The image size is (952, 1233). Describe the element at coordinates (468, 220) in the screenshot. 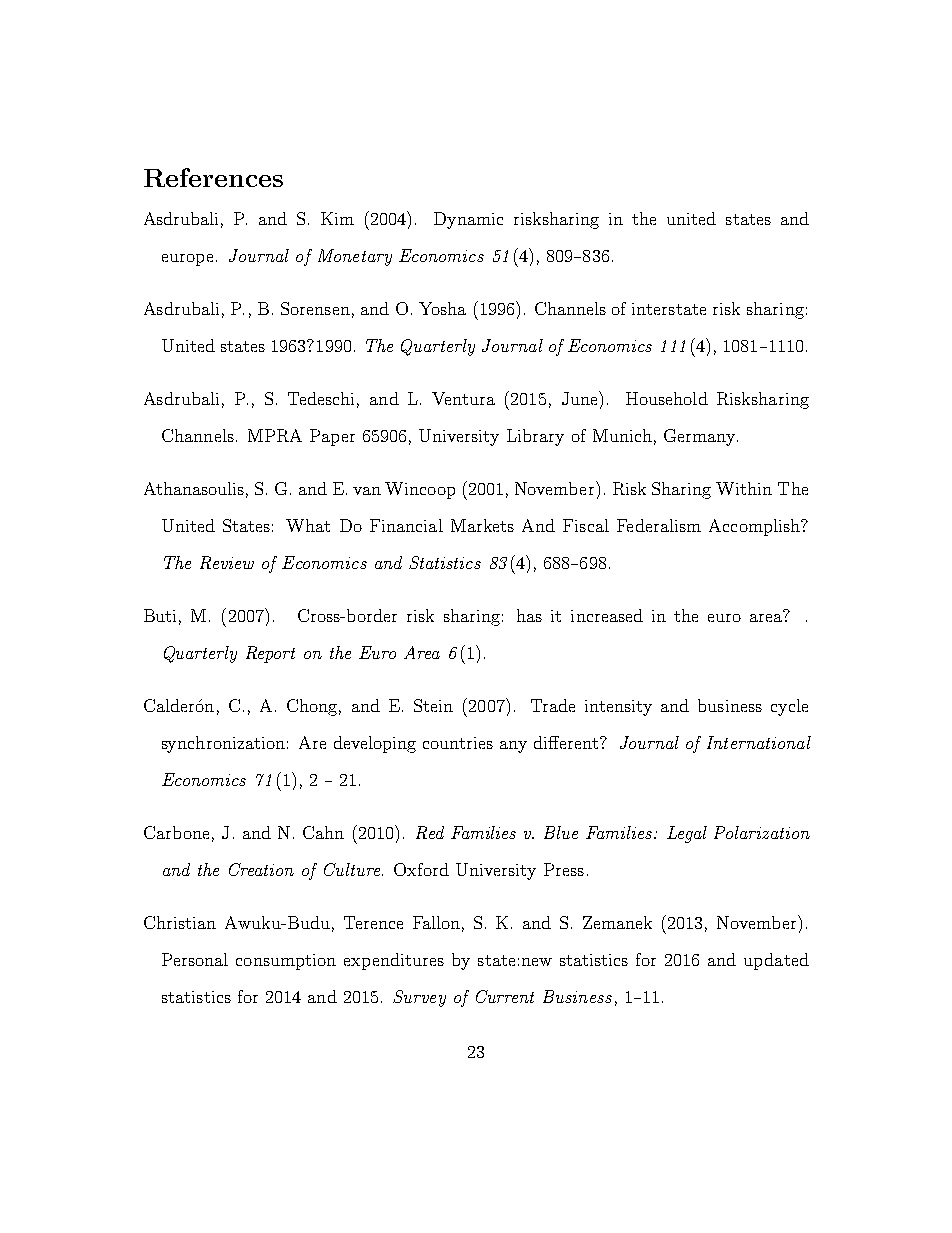

I see `Dynamic` at that location.
